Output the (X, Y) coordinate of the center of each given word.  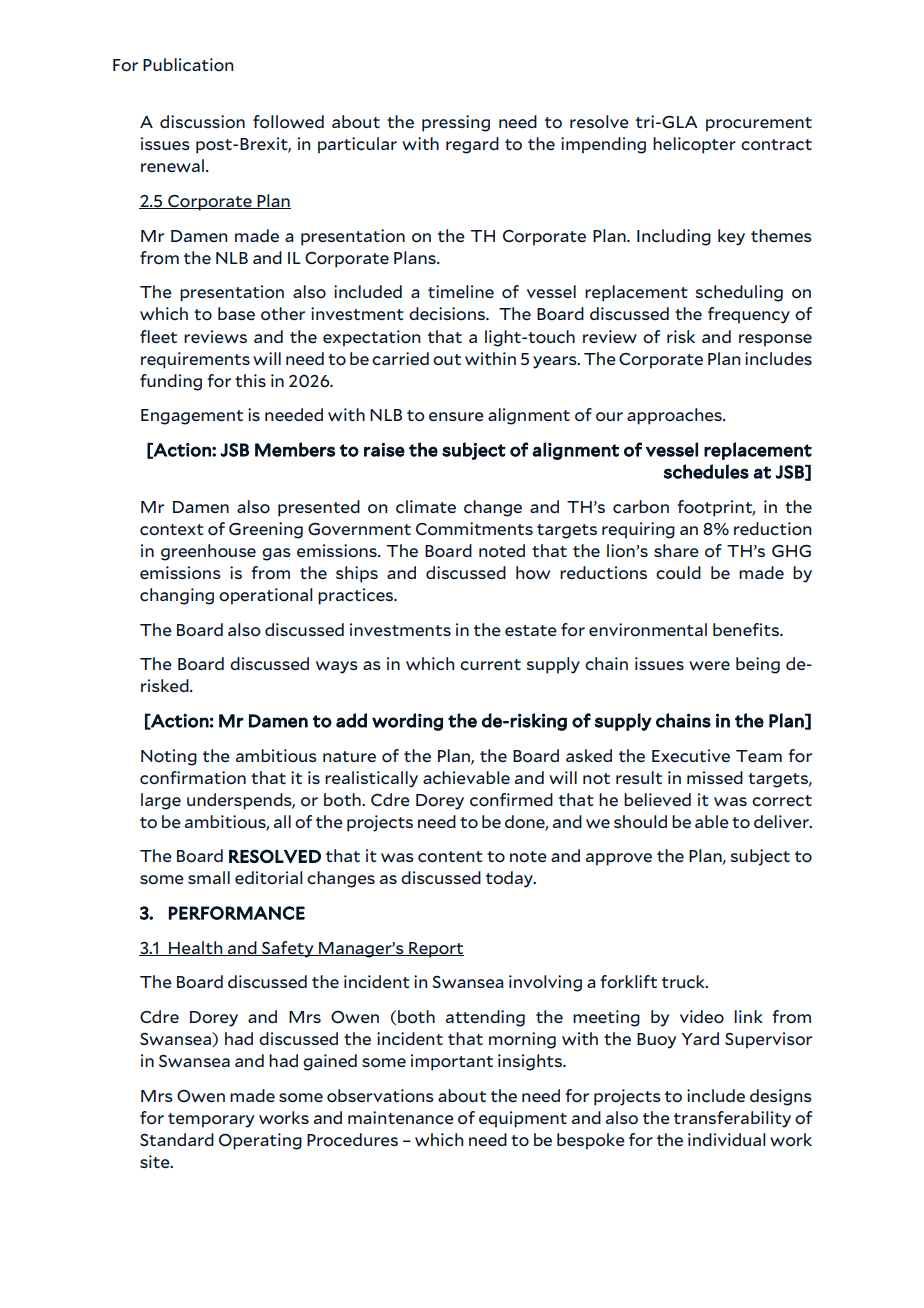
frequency (749, 315)
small (209, 877)
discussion (202, 122)
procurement (759, 124)
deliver (782, 821)
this (250, 380)
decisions (448, 314)
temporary (211, 1120)
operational (265, 596)
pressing (456, 123)
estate (531, 630)
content (450, 857)
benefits (747, 629)
